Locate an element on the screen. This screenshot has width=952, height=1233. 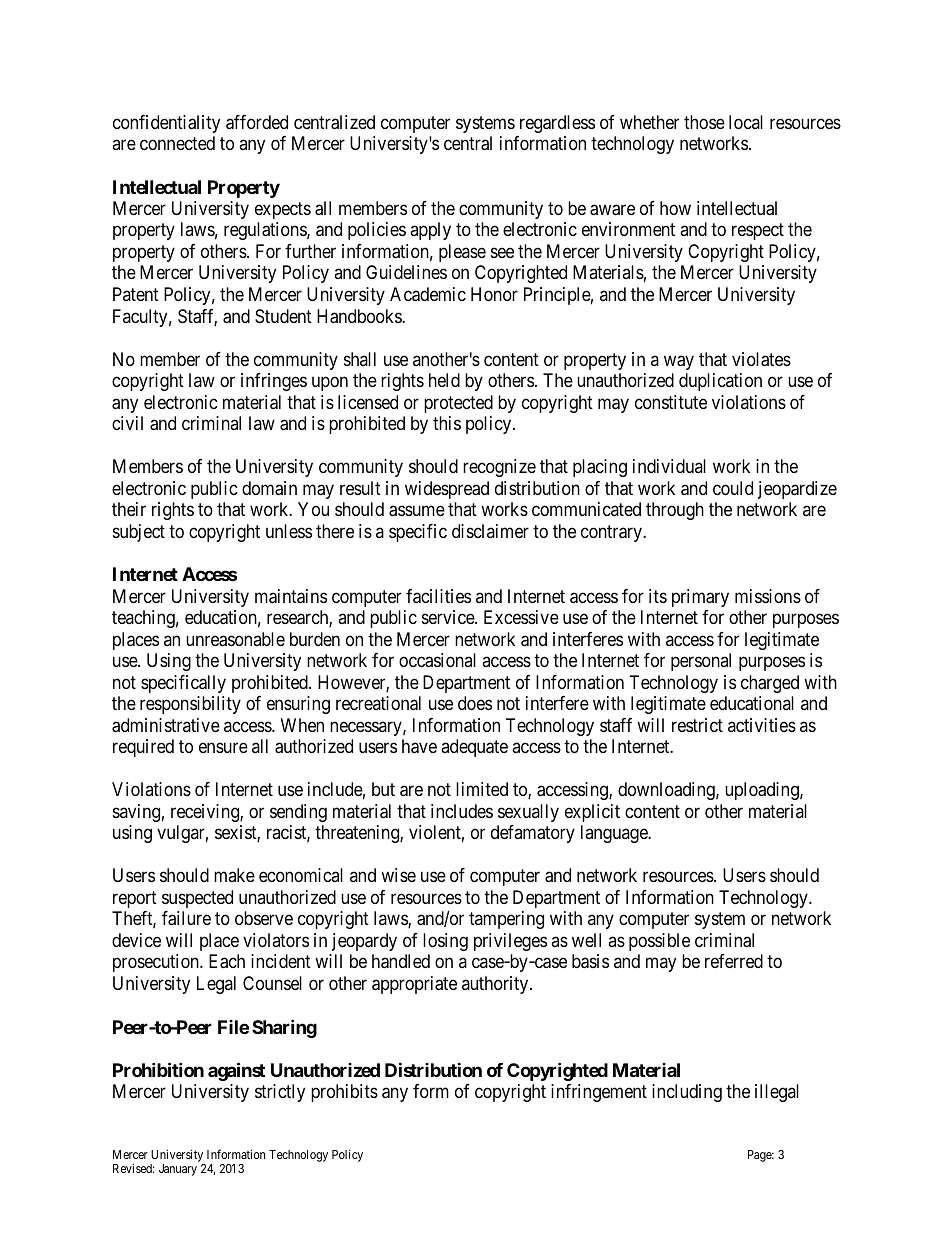
domain is located at coordinates (269, 488).
